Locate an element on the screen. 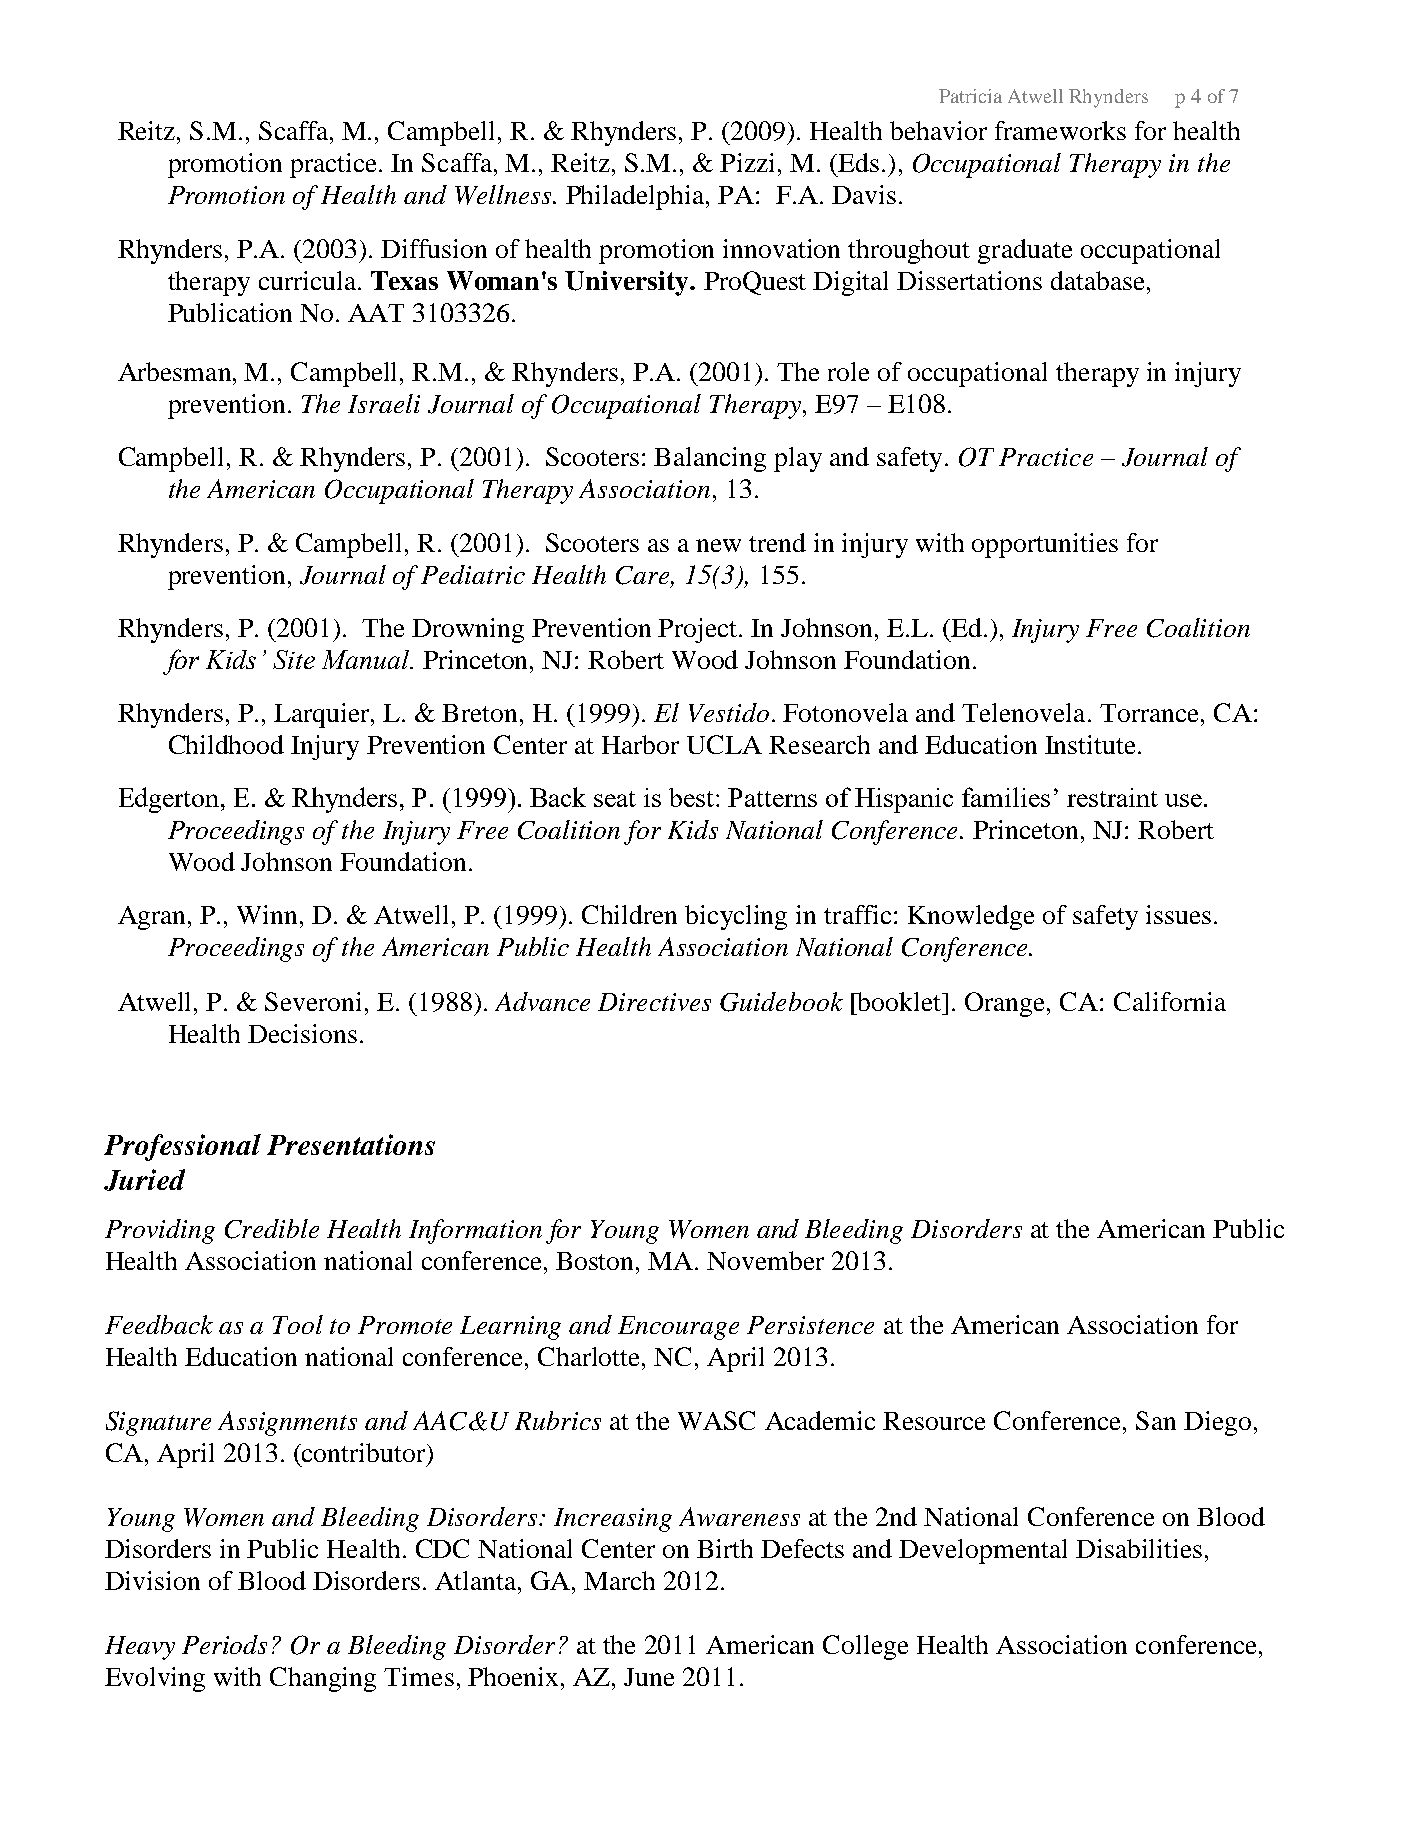 The image size is (1417, 1834). Winn is located at coordinates (269, 914).
